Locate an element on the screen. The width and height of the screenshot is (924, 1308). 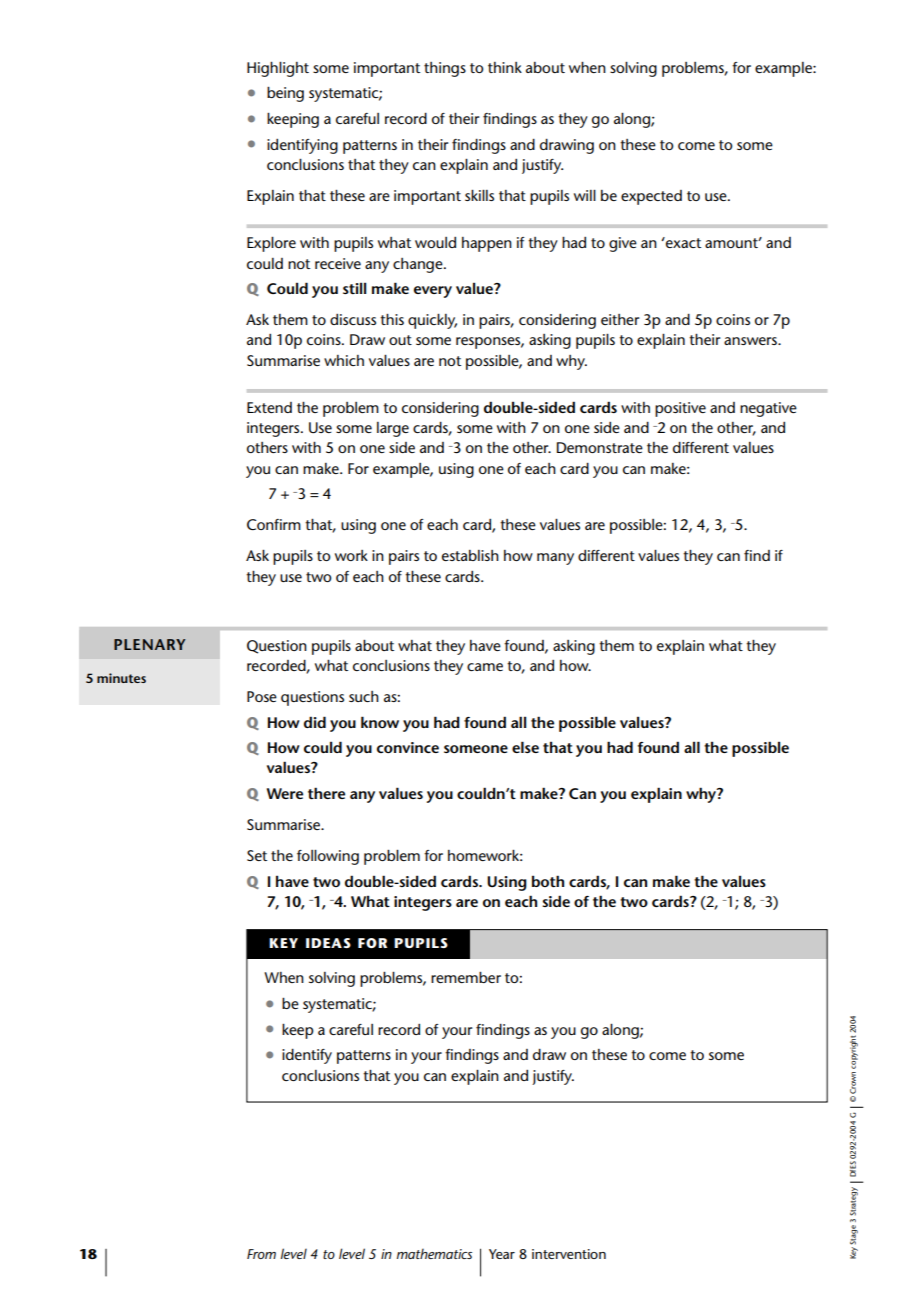
things is located at coordinates (445, 69).
